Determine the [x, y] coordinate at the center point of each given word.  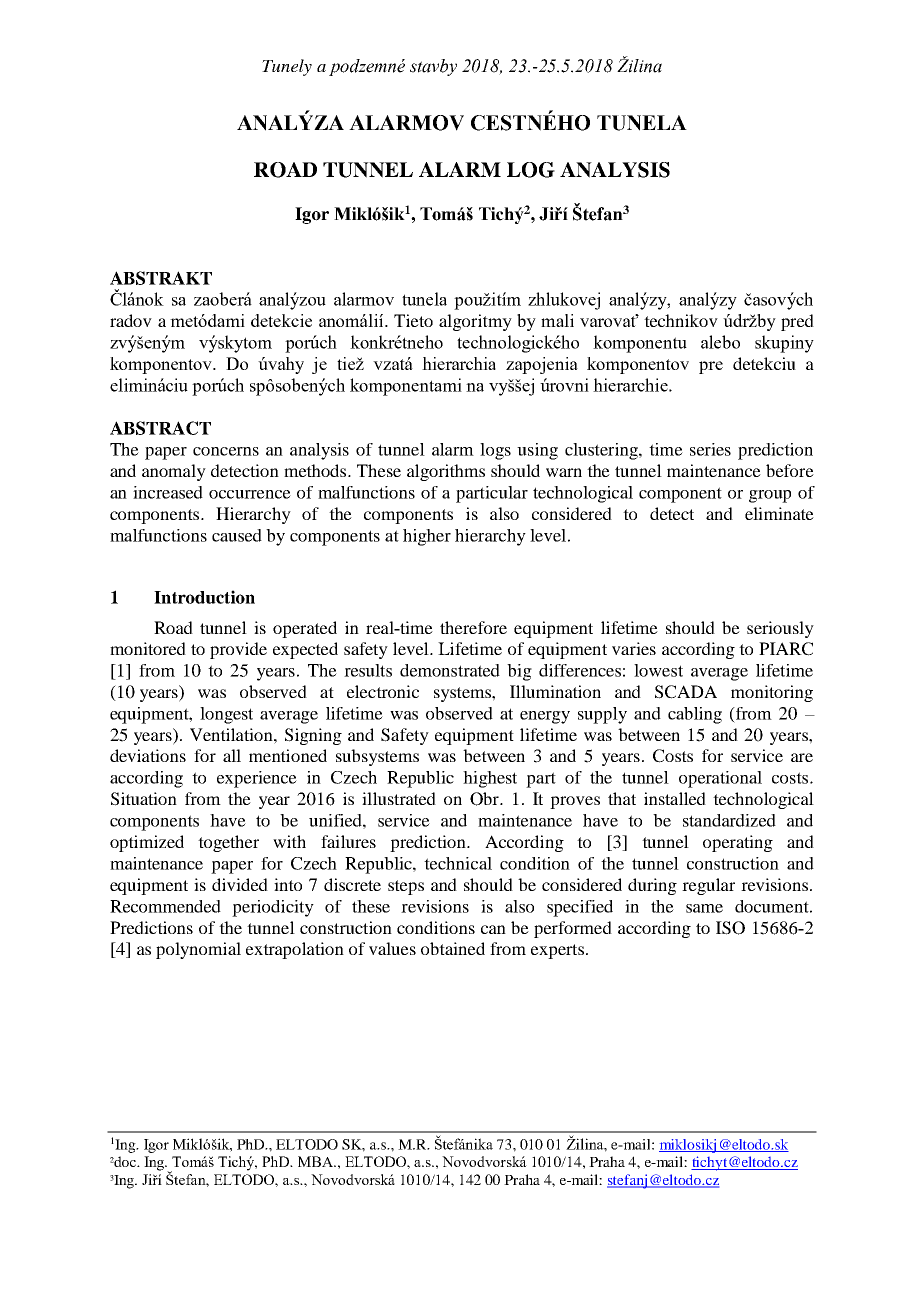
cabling [695, 715]
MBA [316, 1161]
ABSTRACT [160, 428]
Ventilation [232, 734]
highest [490, 779]
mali [557, 320]
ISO [730, 928]
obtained [453, 948]
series [710, 449]
